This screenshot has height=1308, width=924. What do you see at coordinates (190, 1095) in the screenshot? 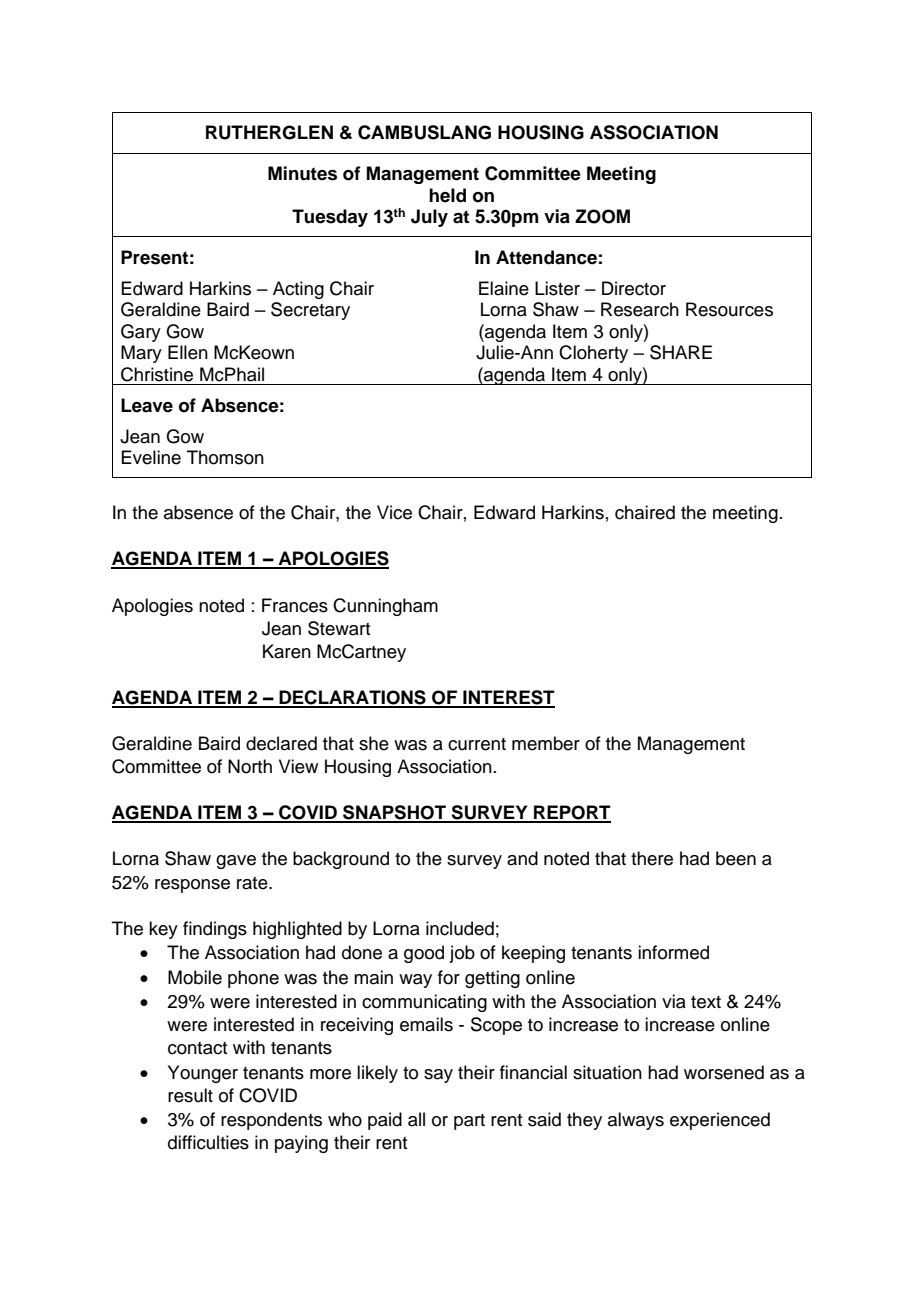
I see `result` at bounding box center [190, 1095].
